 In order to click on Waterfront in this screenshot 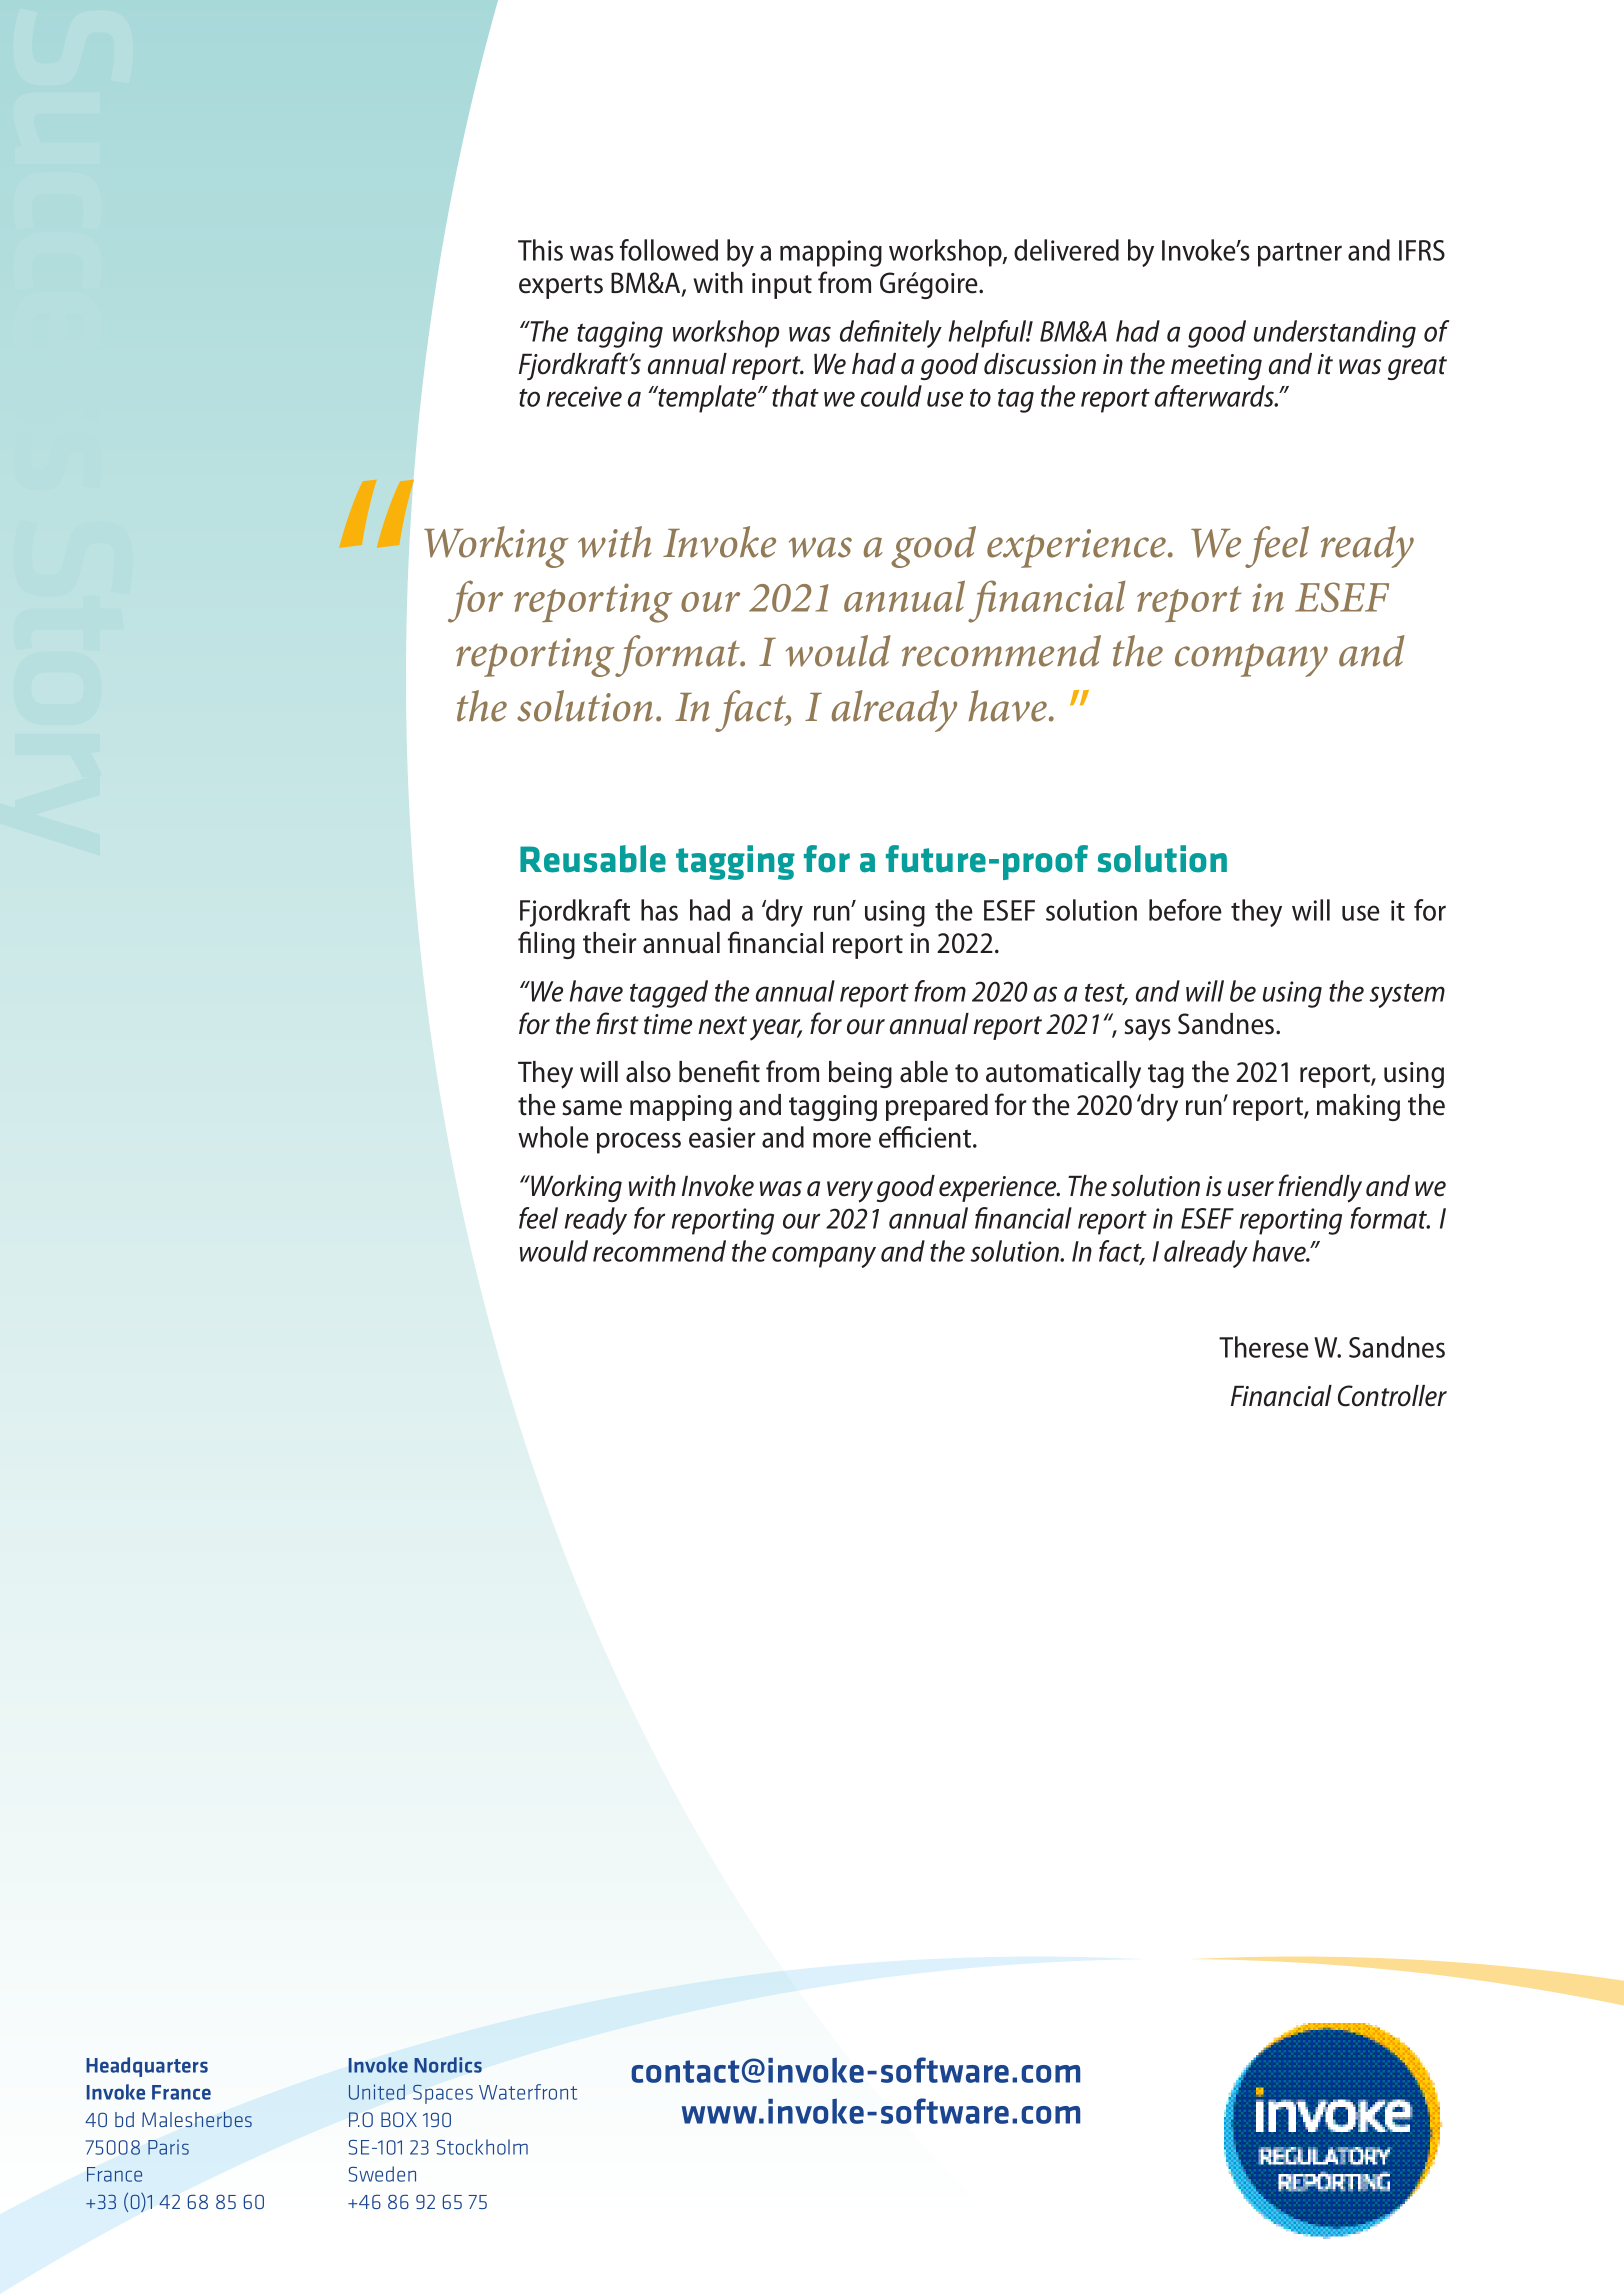, I will do `click(528, 2092)`.
